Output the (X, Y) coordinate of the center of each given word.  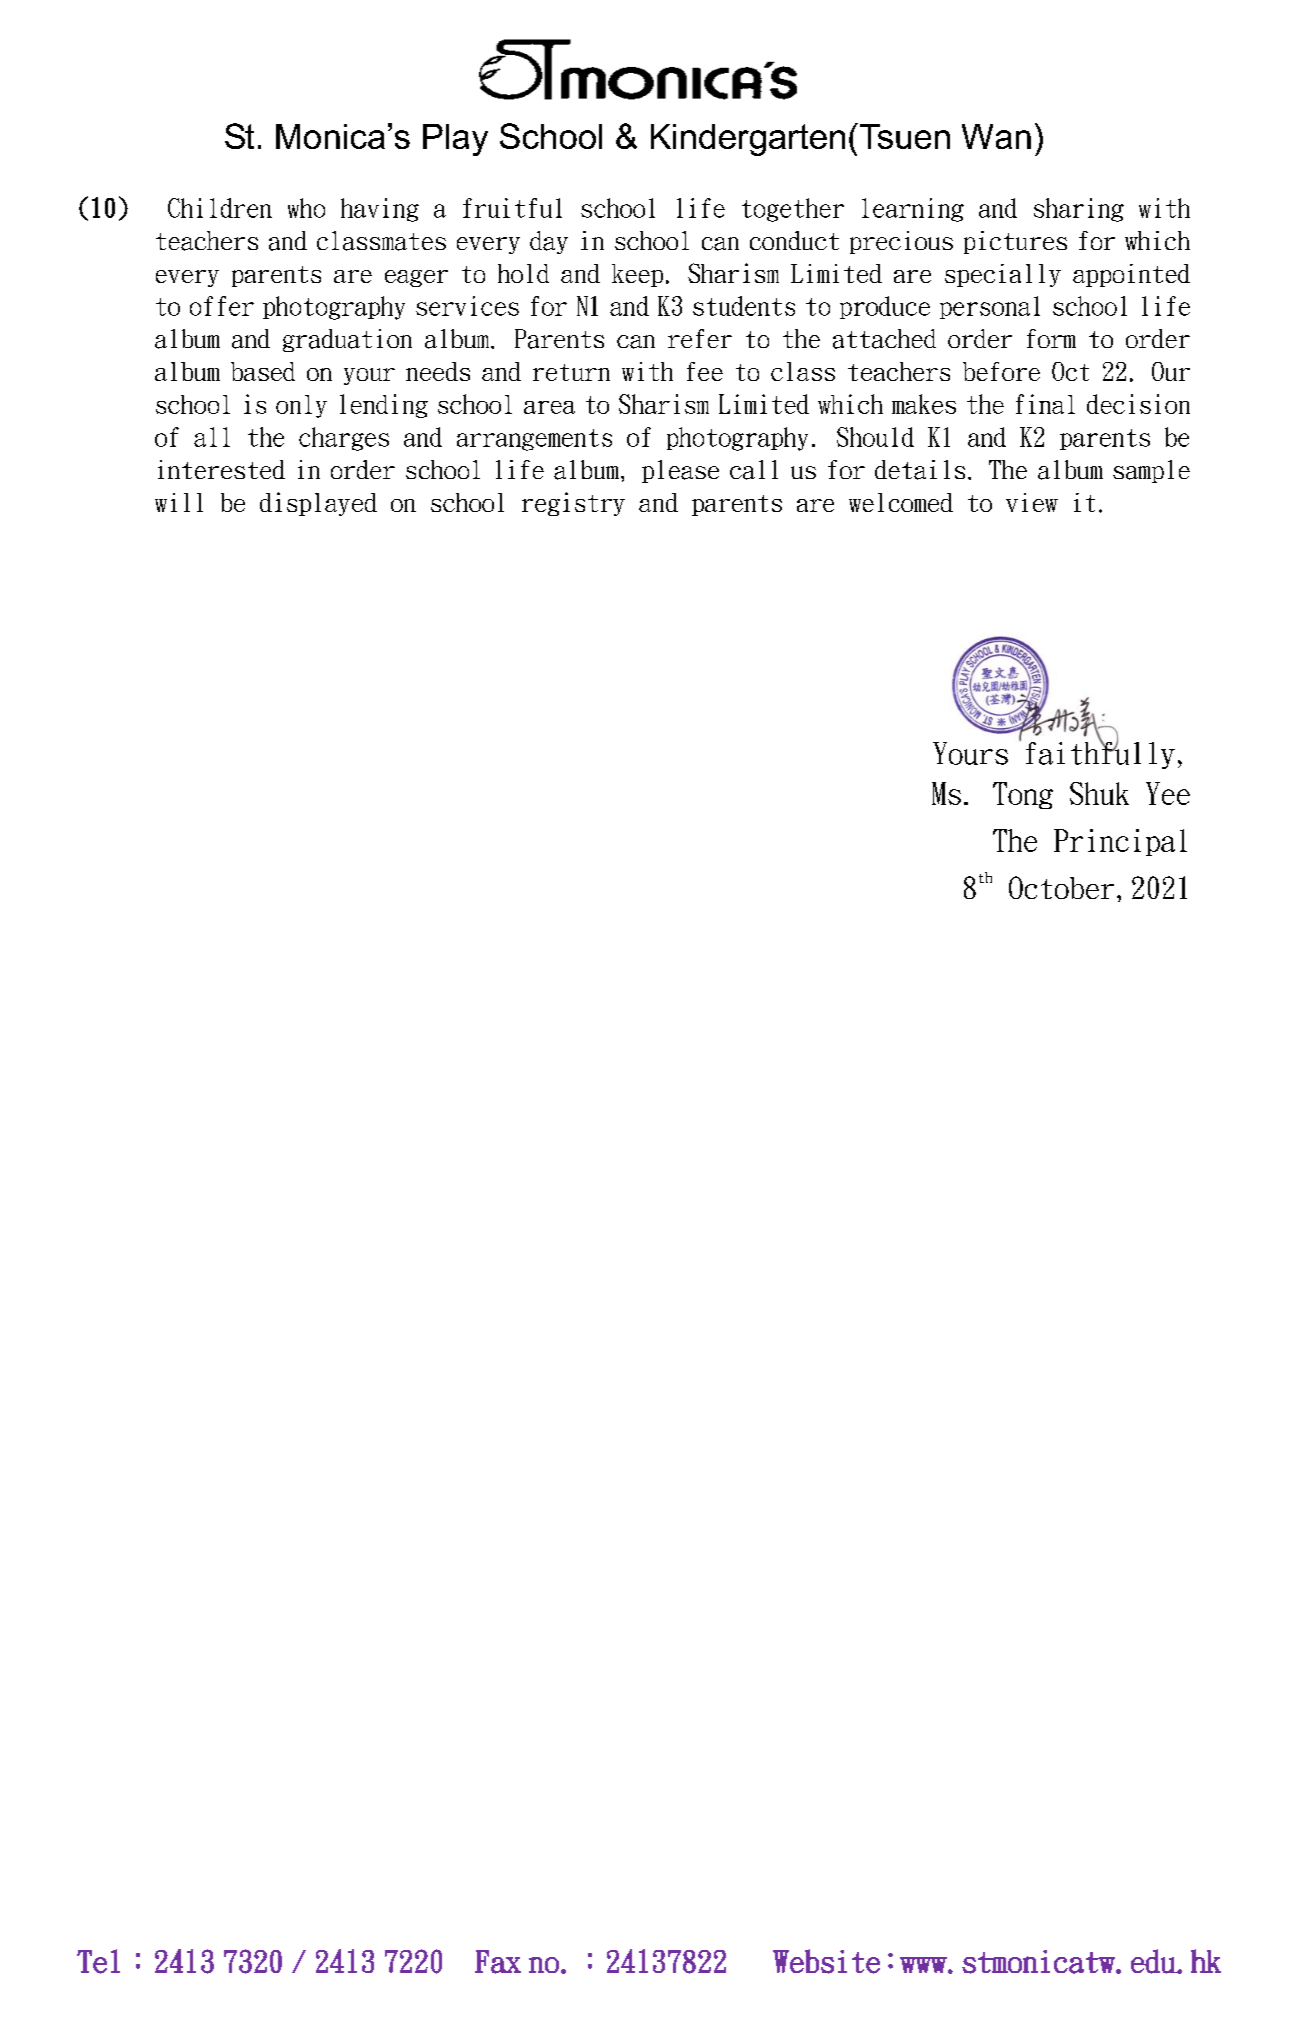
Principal (1120, 842)
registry (573, 504)
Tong (1023, 795)
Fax (498, 1962)
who (306, 208)
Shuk (1099, 793)
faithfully (1100, 754)
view (1032, 502)
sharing (1079, 210)
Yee (1168, 793)
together (793, 210)
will (179, 502)
